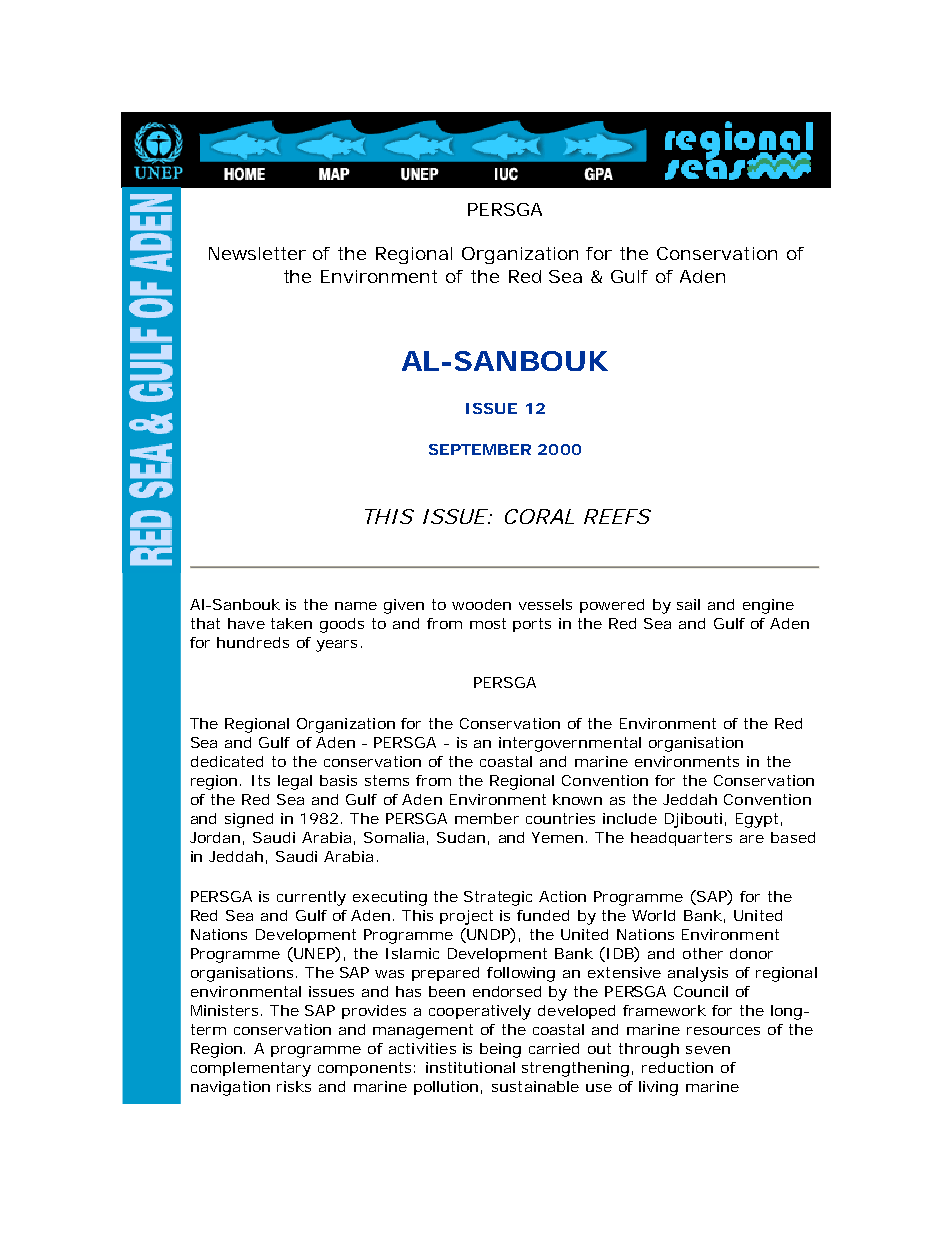 Image resolution: width=952 pixels, height=1233 pixels. Describe the element at coordinates (612, 606) in the document. I see `powered` at that location.
